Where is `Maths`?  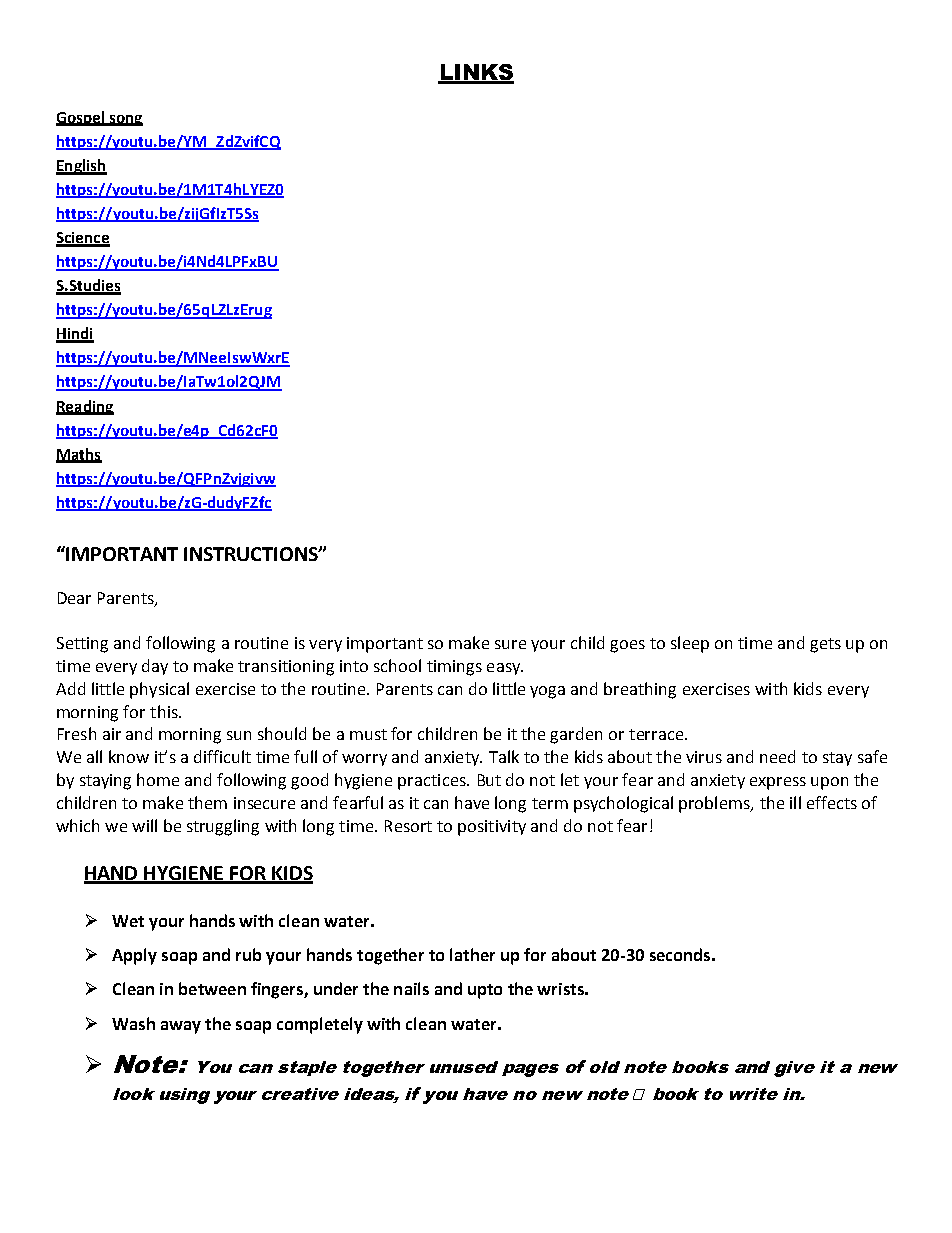 Maths is located at coordinates (79, 455).
